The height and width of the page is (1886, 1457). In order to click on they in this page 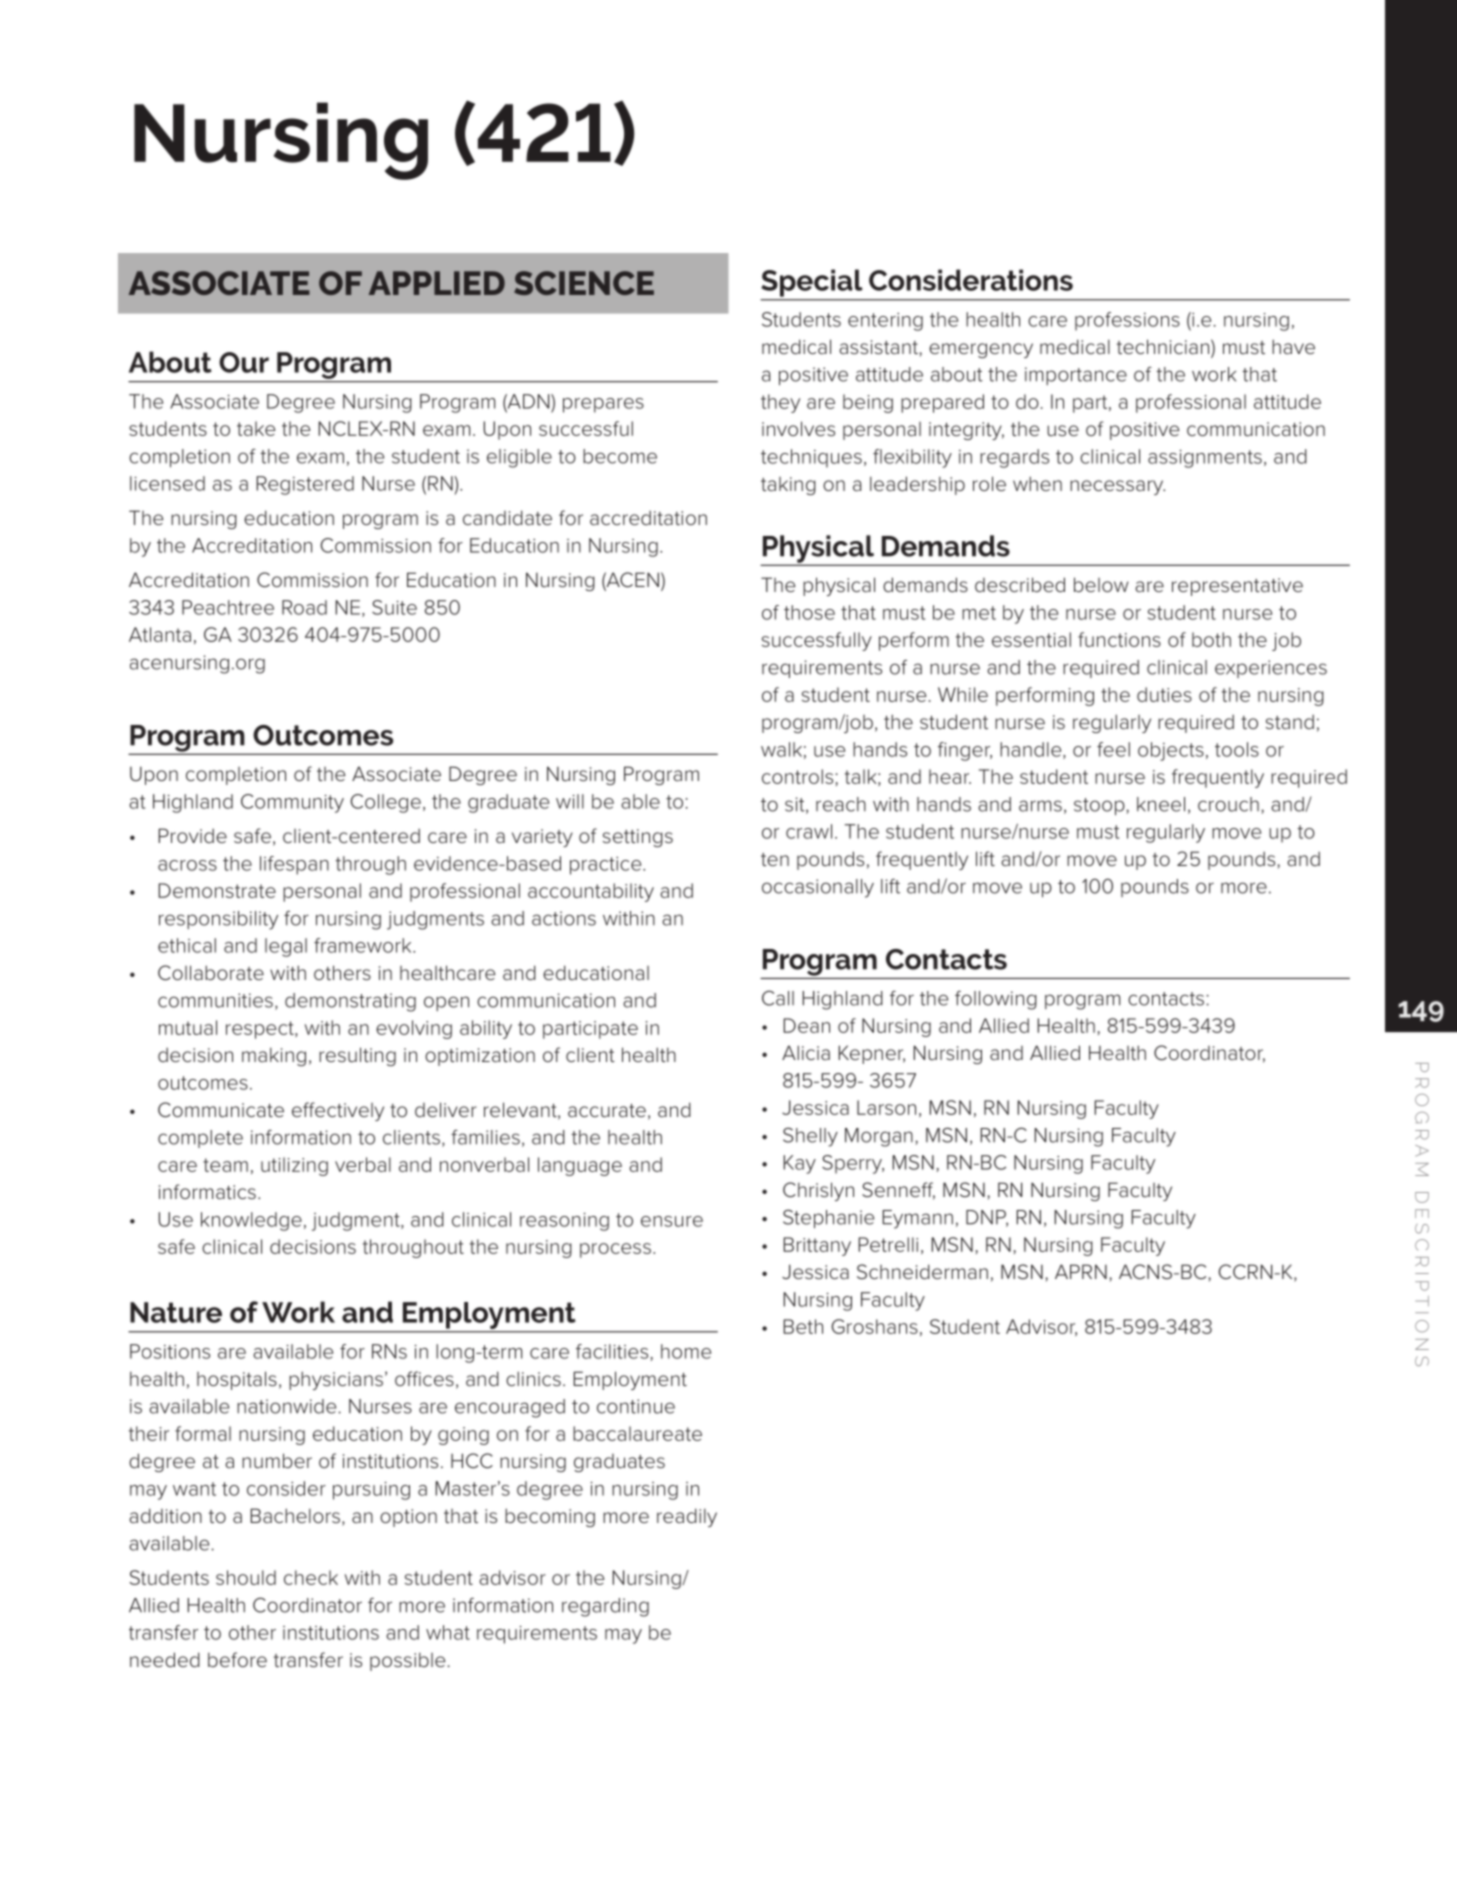, I will do `click(780, 403)`.
